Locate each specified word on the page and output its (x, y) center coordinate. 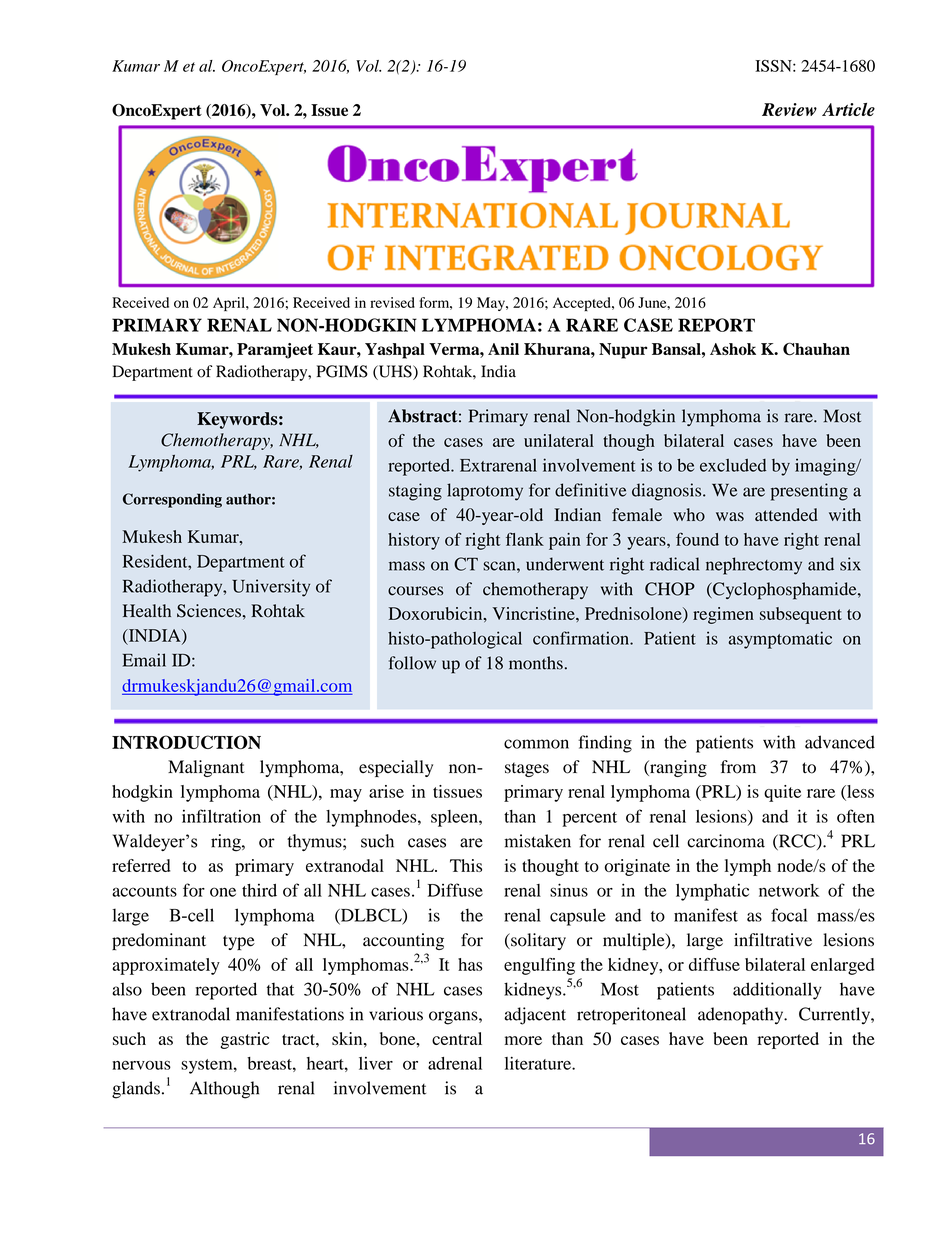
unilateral (559, 440)
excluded (733, 465)
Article (848, 109)
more (523, 1040)
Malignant (206, 768)
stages (527, 769)
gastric (245, 1040)
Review (789, 109)
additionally (777, 991)
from (738, 767)
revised (392, 302)
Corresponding (172, 500)
